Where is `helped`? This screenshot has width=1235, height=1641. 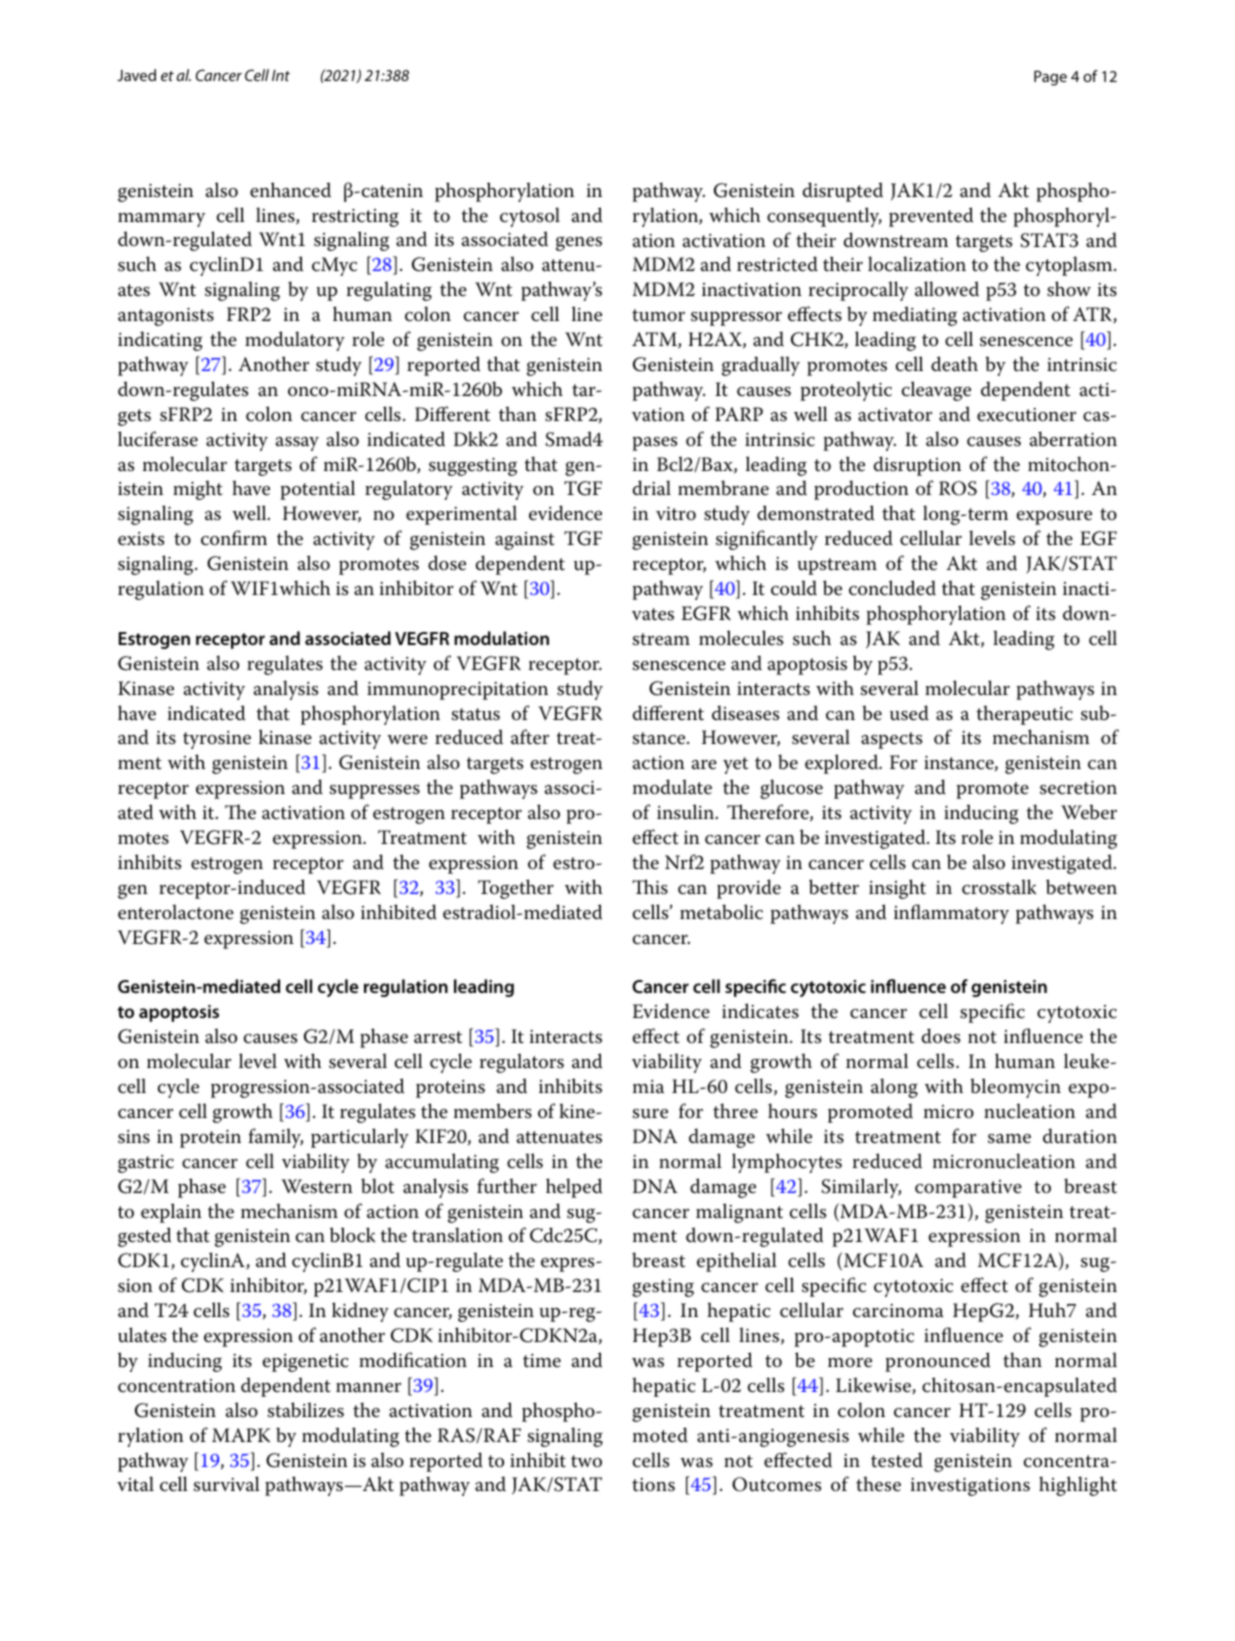
helped is located at coordinates (574, 1188).
